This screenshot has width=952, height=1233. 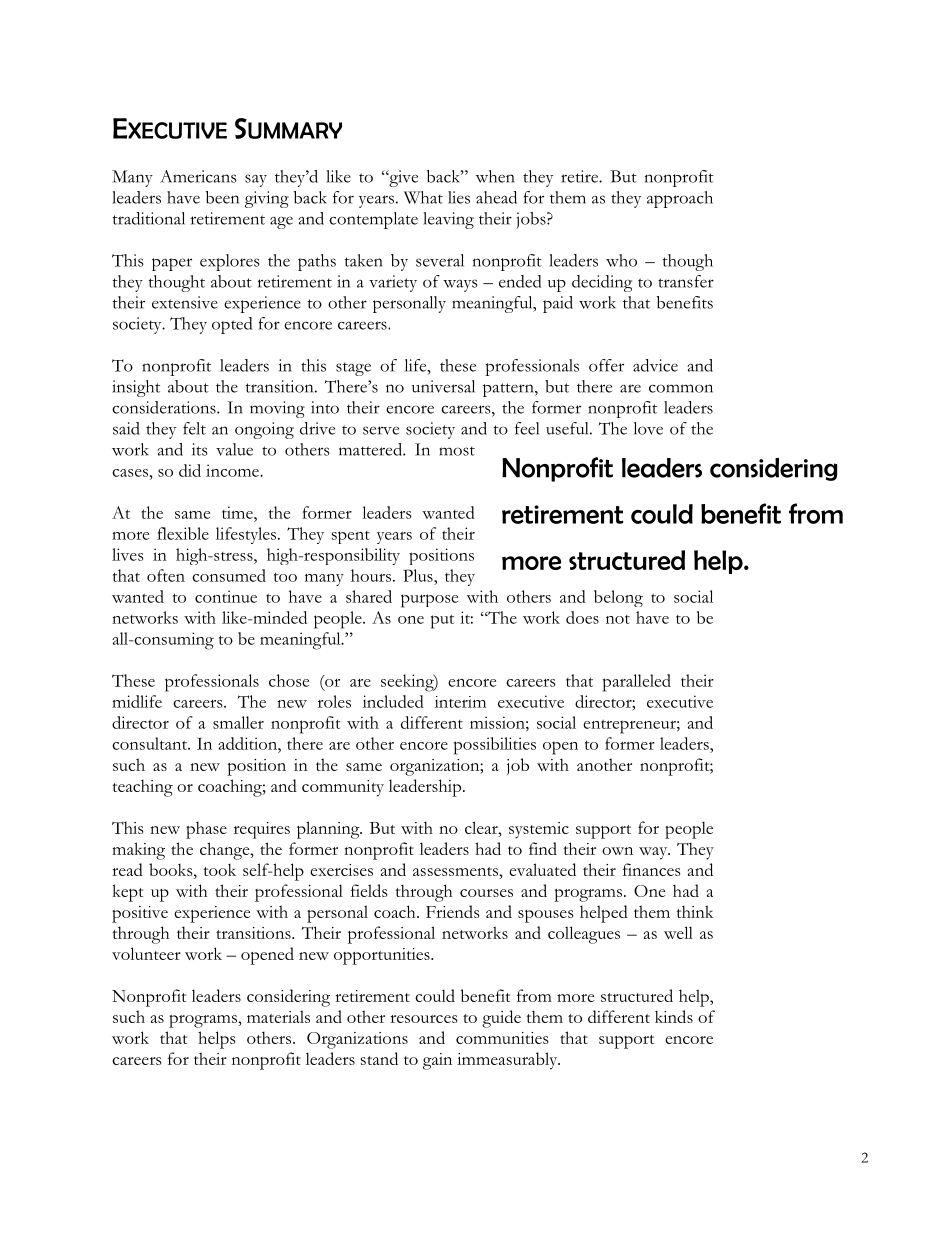 I want to click on purpose, so click(x=429, y=601).
